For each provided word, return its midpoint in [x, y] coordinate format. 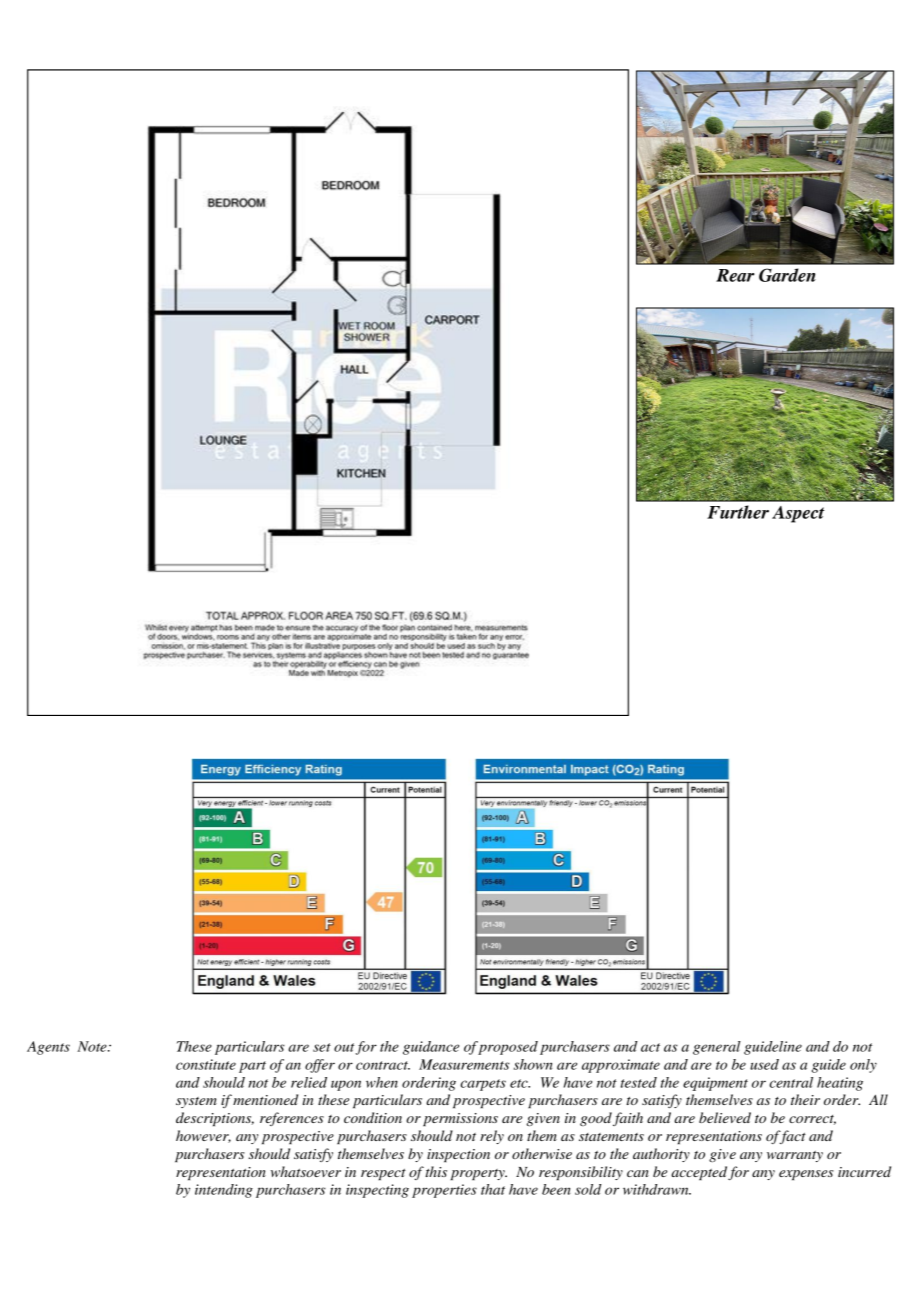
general [717, 1048]
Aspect [798, 514]
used [764, 1064]
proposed [508, 1048]
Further [738, 512]
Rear [735, 275]
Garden [787, 275]
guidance [431, 1048]
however [203, 1136]
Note [93, 1046]
